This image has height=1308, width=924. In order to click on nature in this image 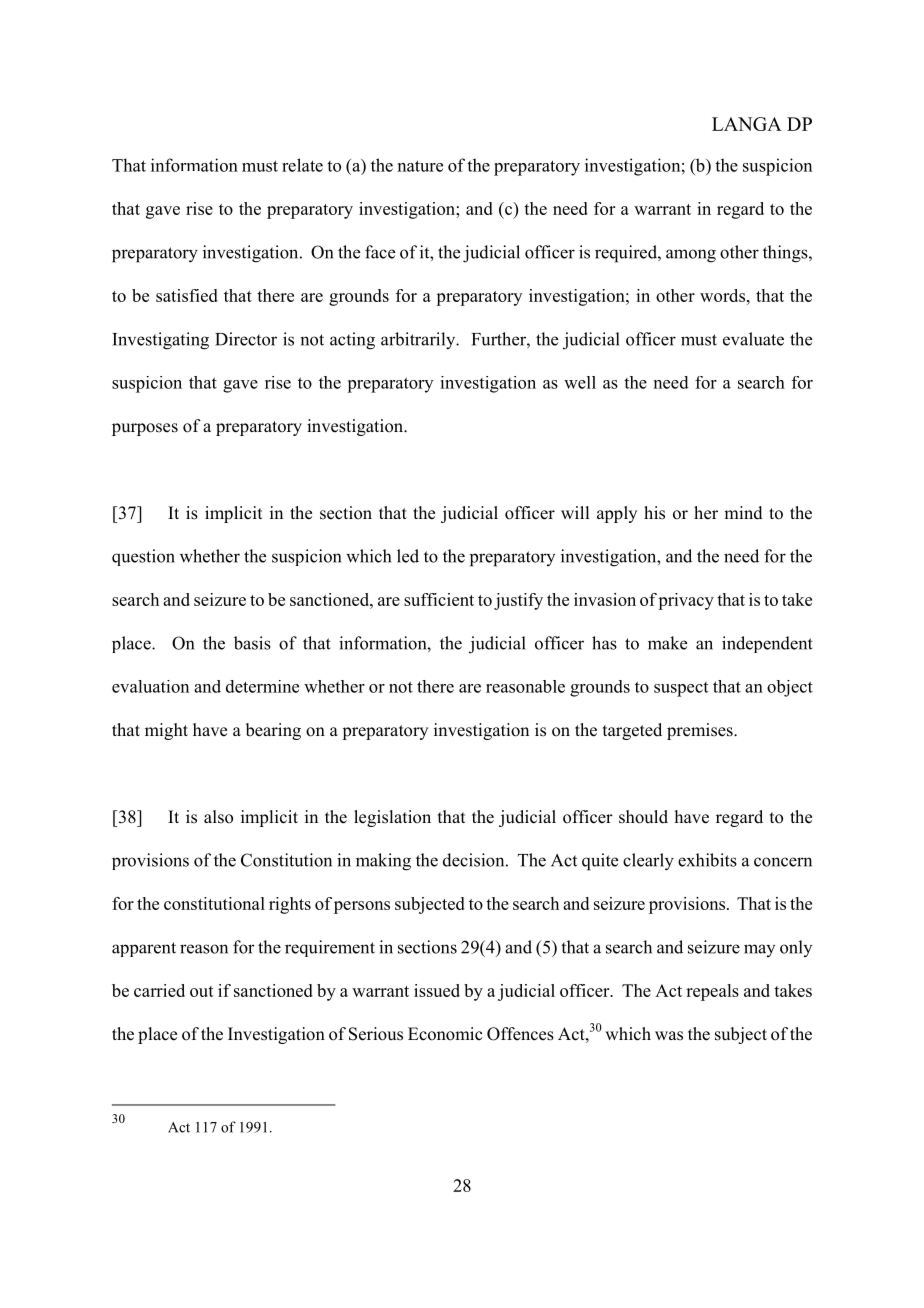, I will do `click(420, 166)`.
